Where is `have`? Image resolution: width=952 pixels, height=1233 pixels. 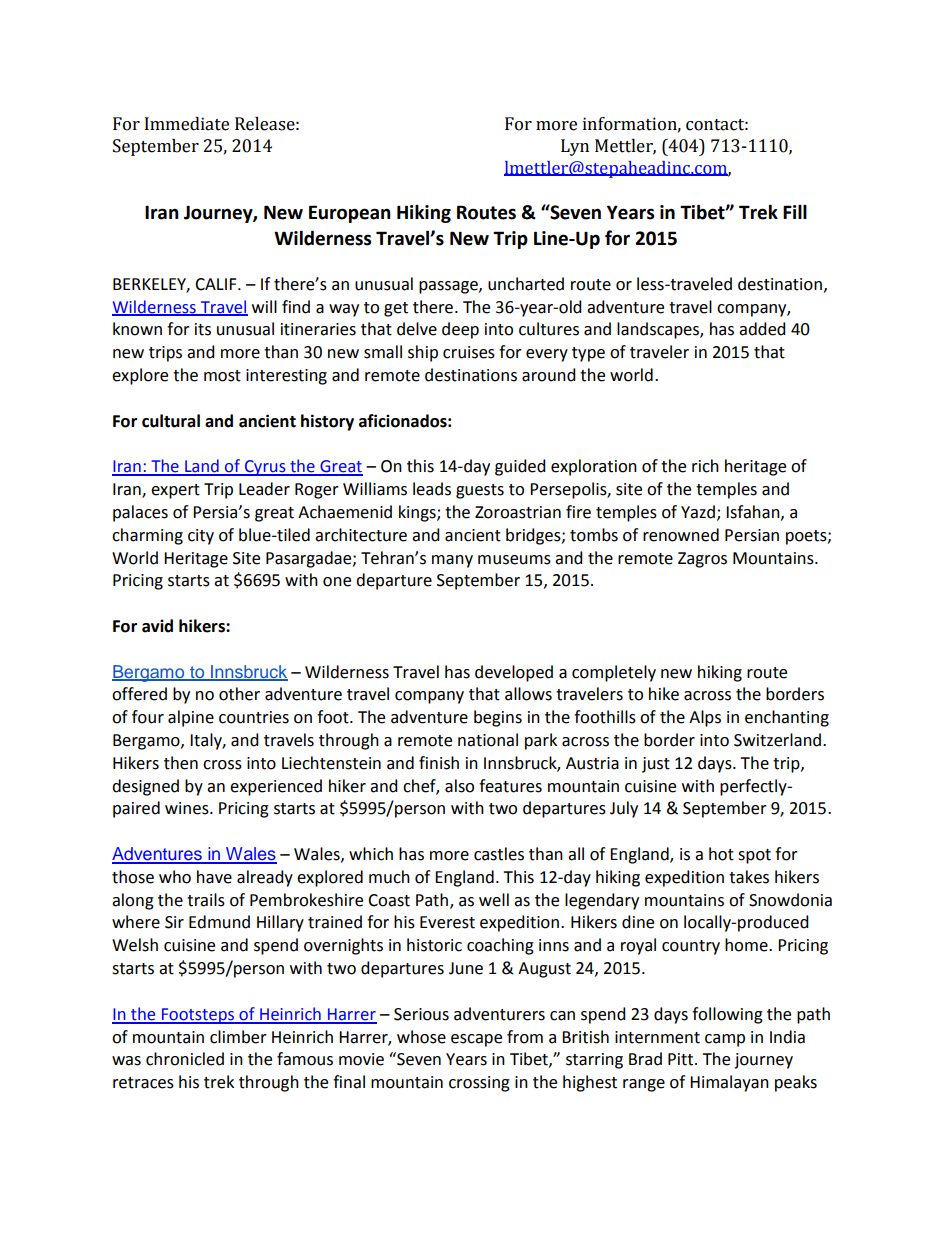 have is located at coordinates (214, 877).
